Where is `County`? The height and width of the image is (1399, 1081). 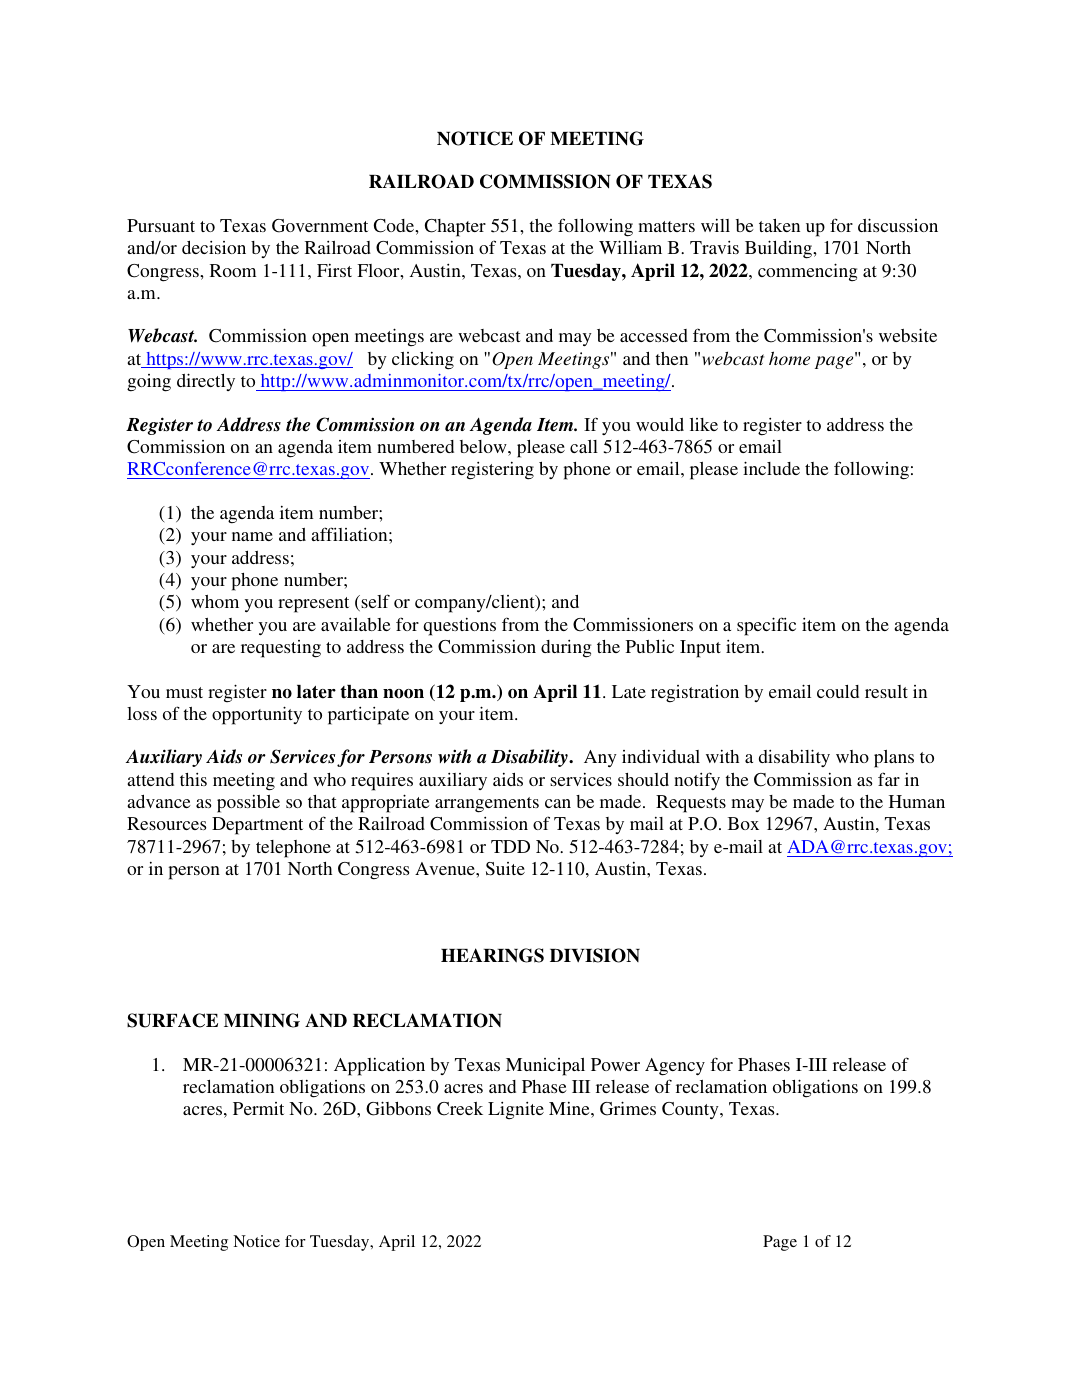
County is located at coordinates (691, 1110).
